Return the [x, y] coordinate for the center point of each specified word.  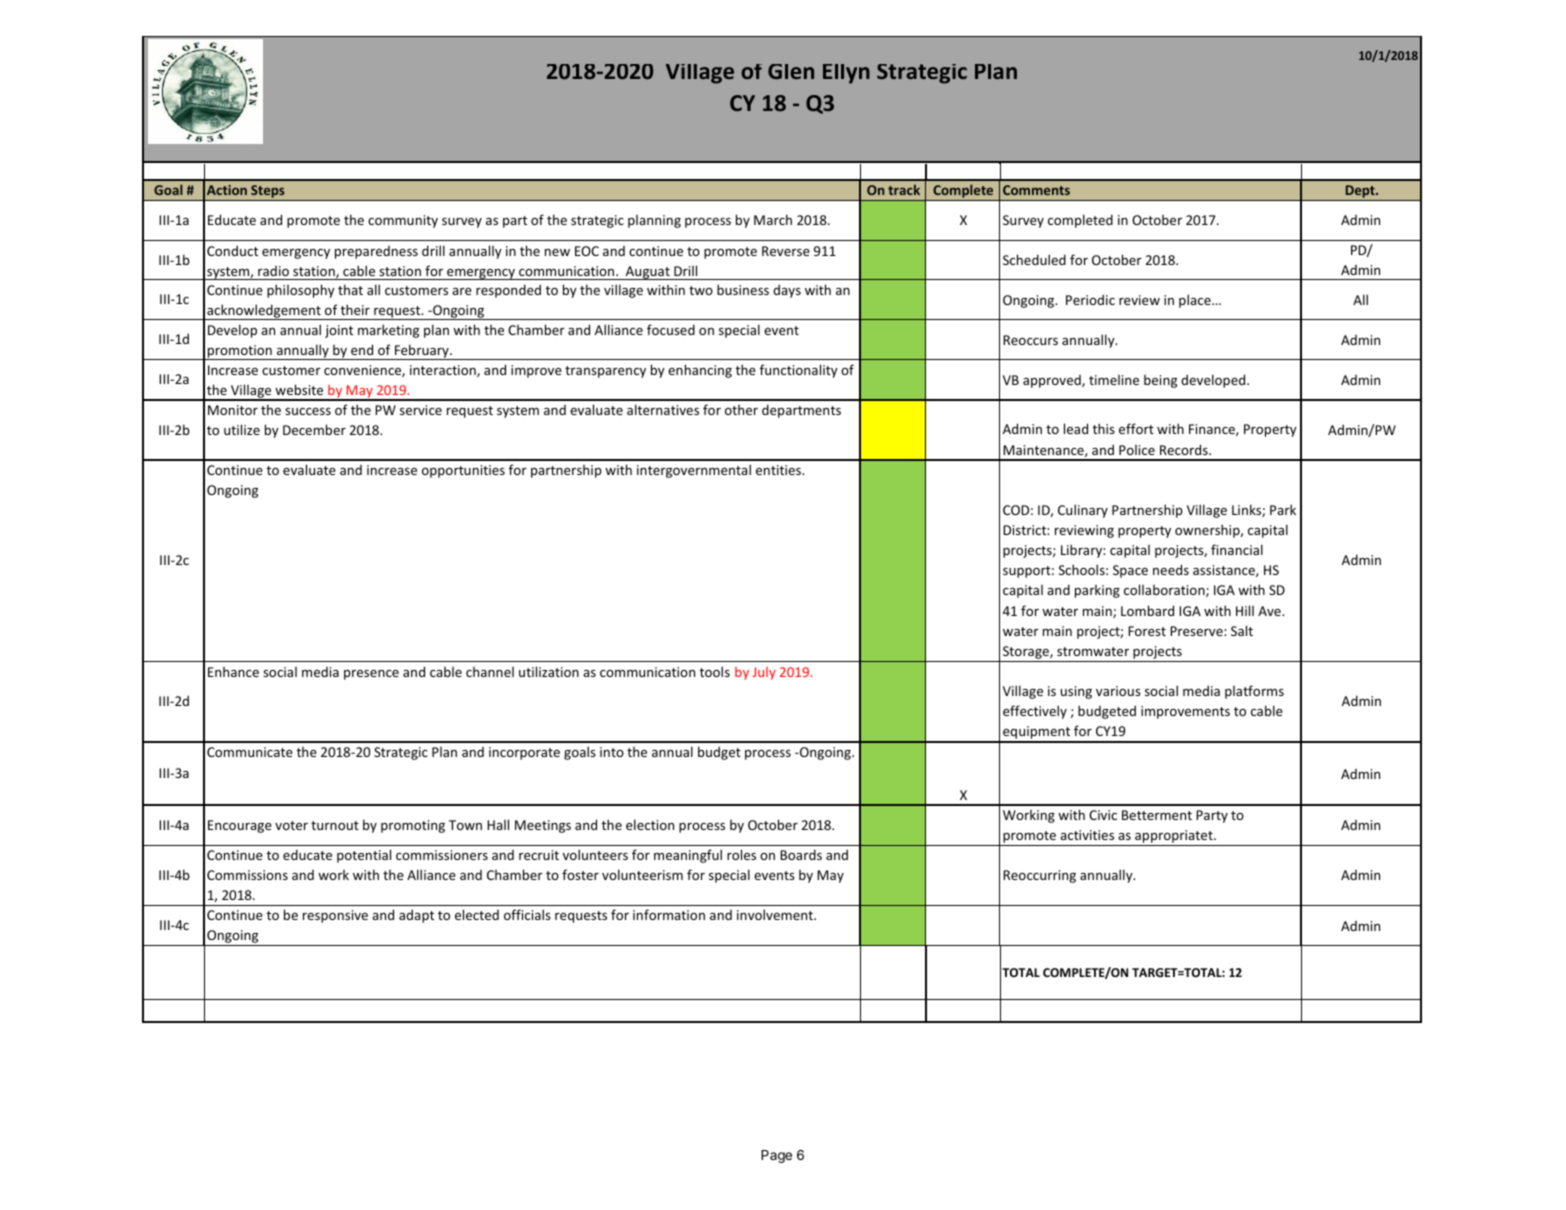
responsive [335, 916]
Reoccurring [1039, 876]
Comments [1036, 190]
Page [776, 1156]
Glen [791, 71]
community [403, 221]
